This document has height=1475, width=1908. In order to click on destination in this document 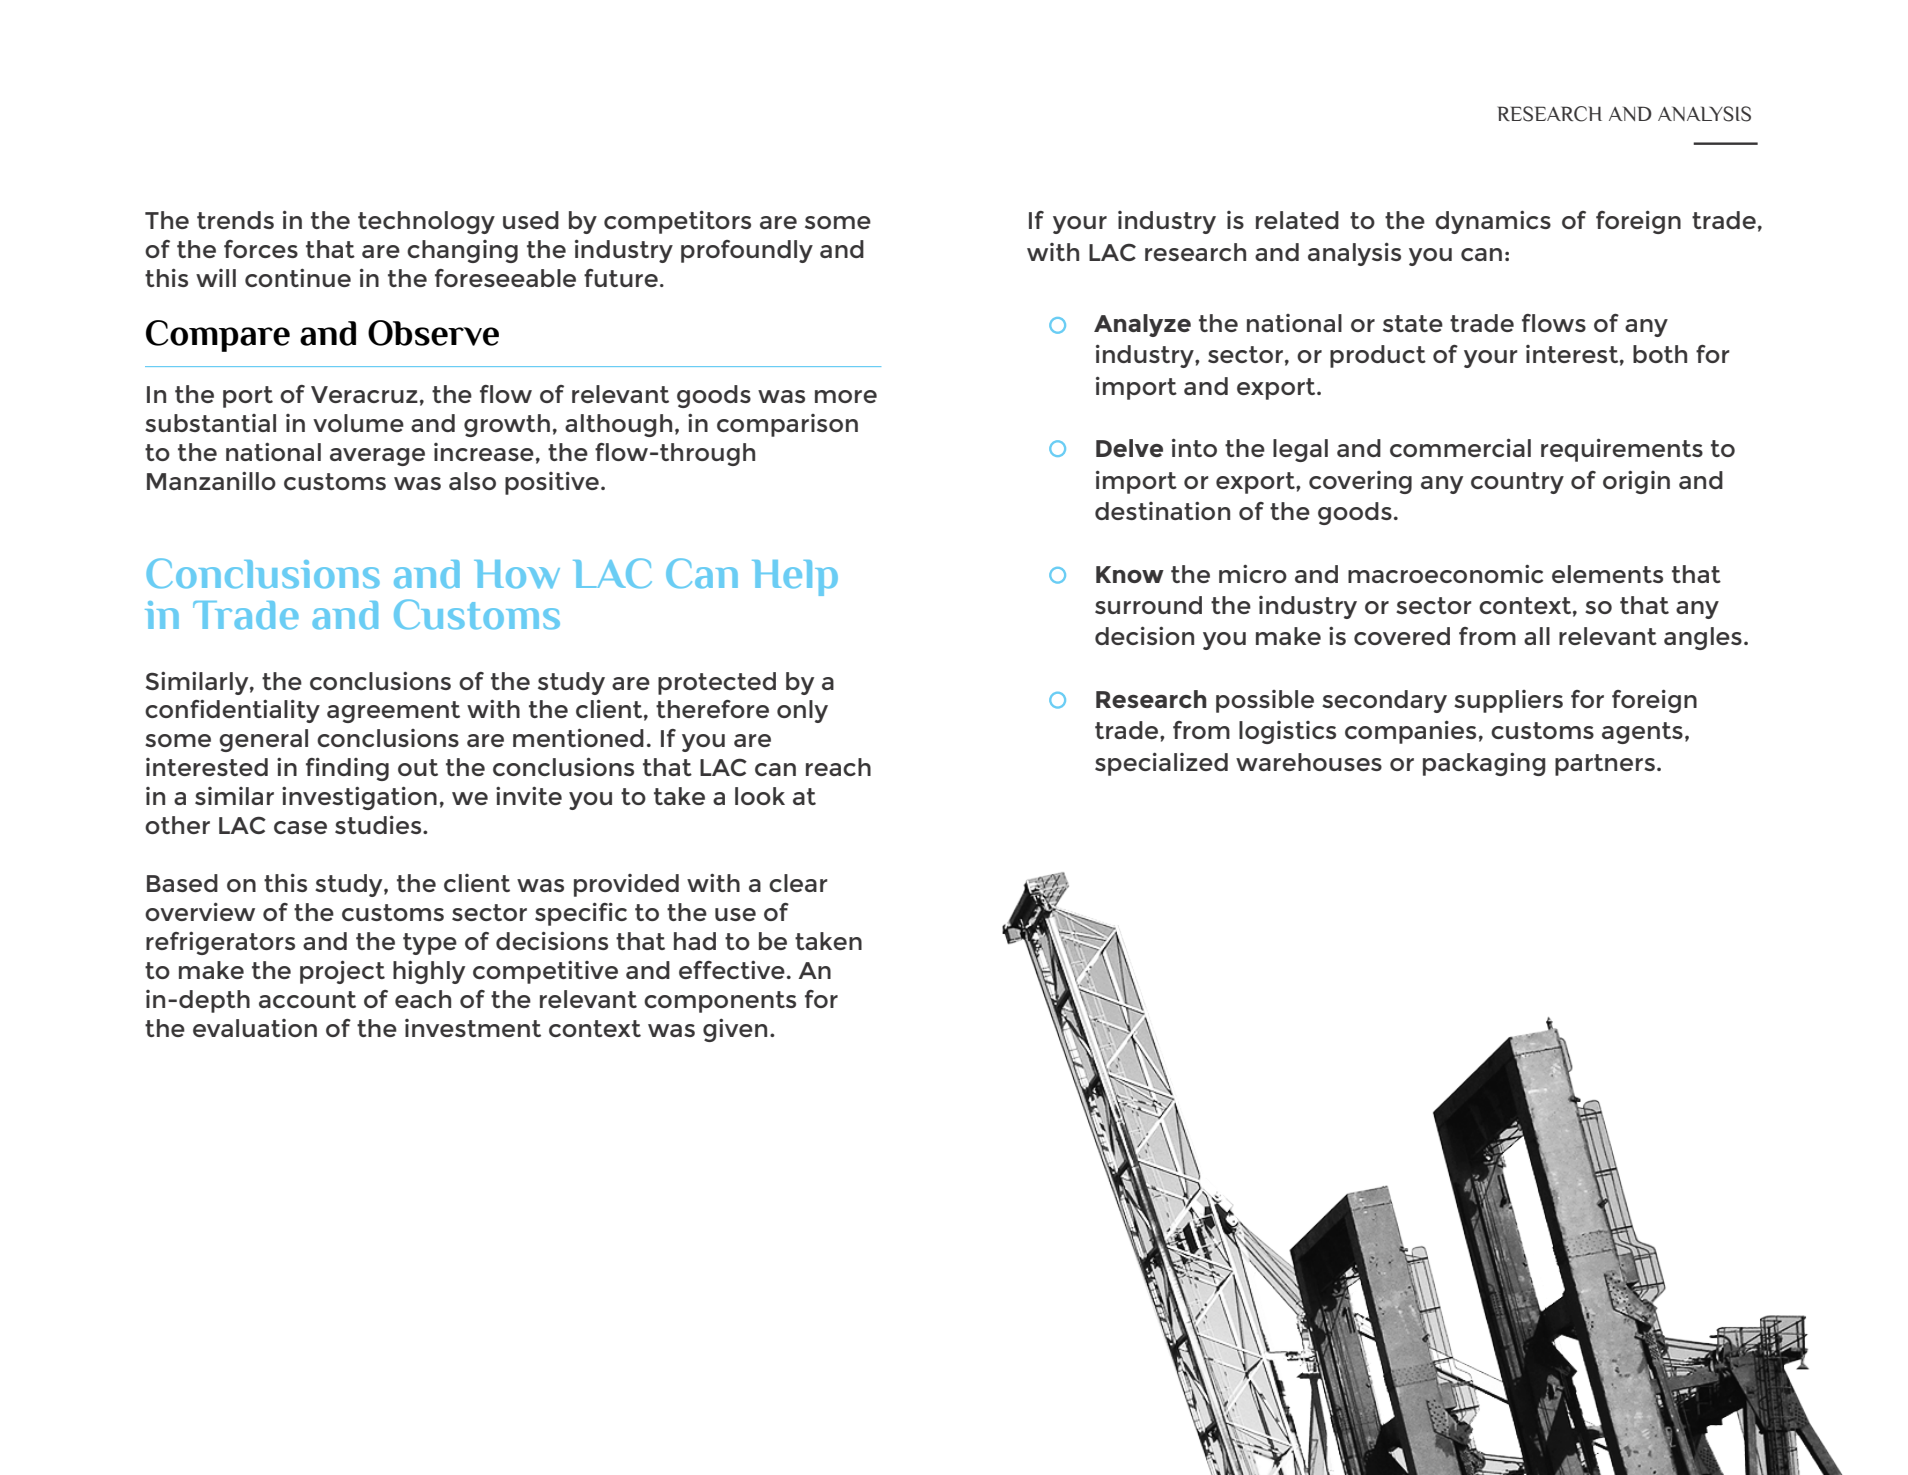, I will do `click(1162, 511)`.
